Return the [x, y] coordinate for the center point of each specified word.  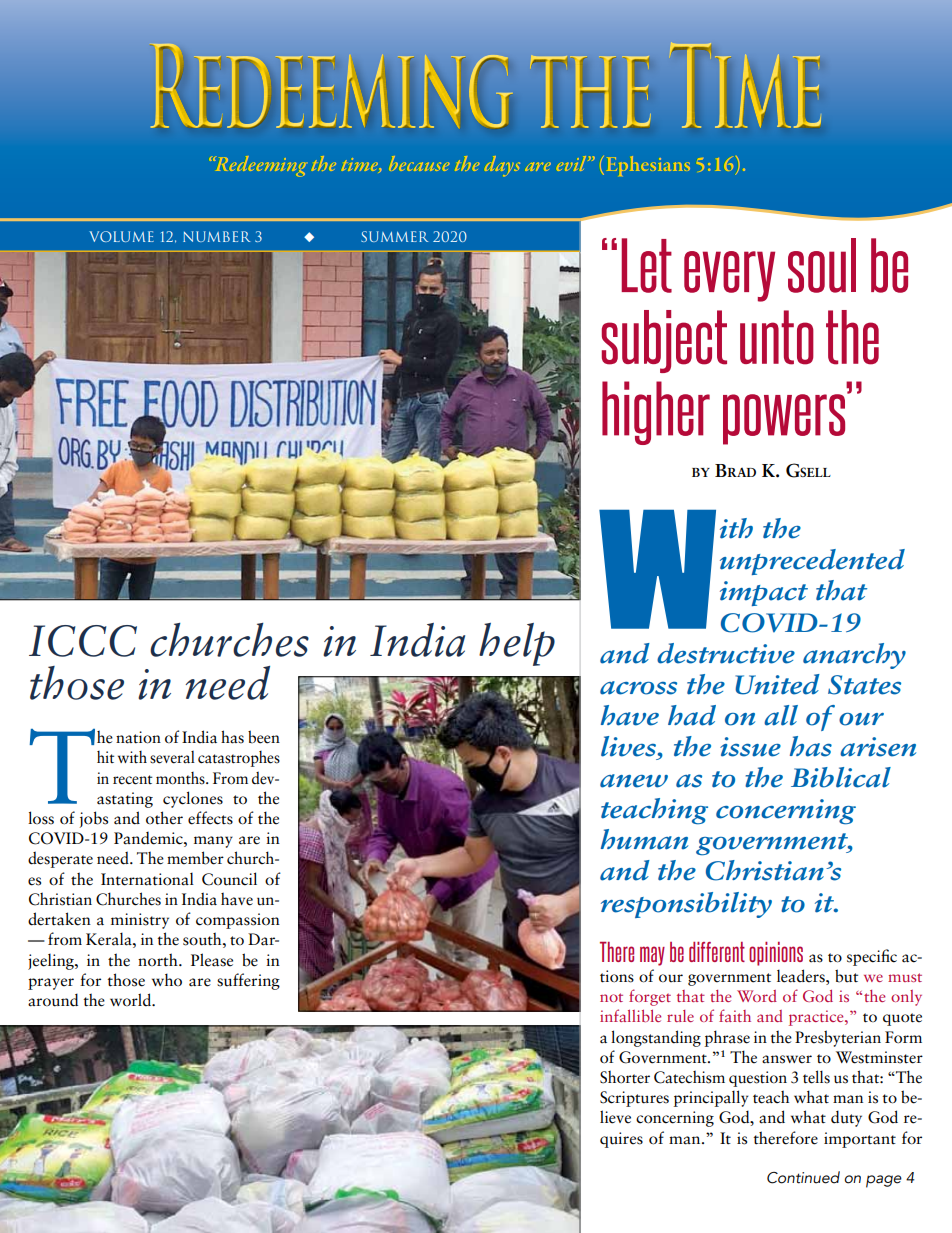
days [502, 166]
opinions [776, 954]
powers [785, 418]
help [517, 644]
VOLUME [121, 236]
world [131, 999]
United [777, 684]
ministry [140, 921]
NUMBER [216, 236]
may [652, 956]
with [132, 757]
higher [656, 413]
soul [822, 265]
